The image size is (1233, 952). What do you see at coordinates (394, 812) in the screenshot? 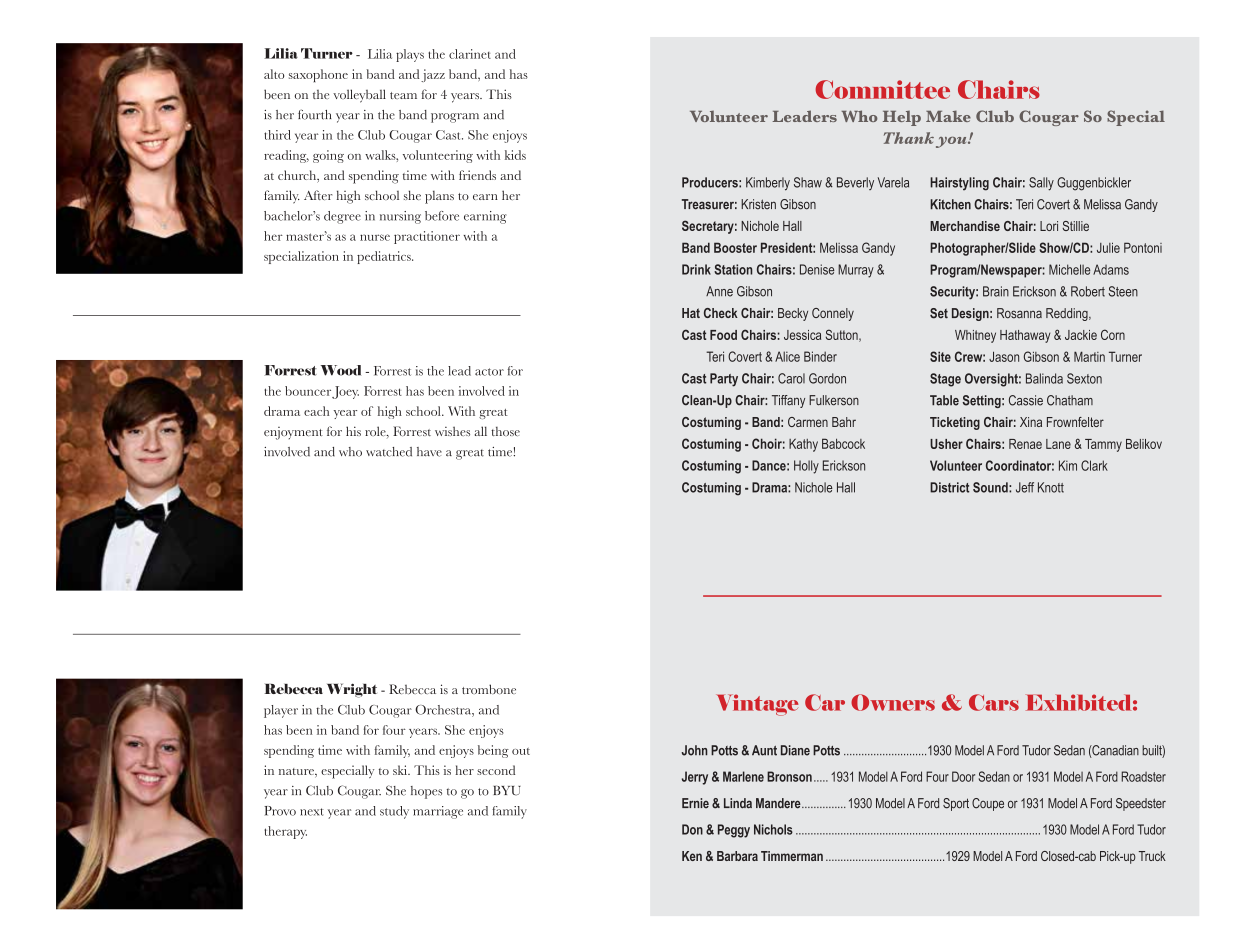
I see `study` at bounding box center [394, 812].
